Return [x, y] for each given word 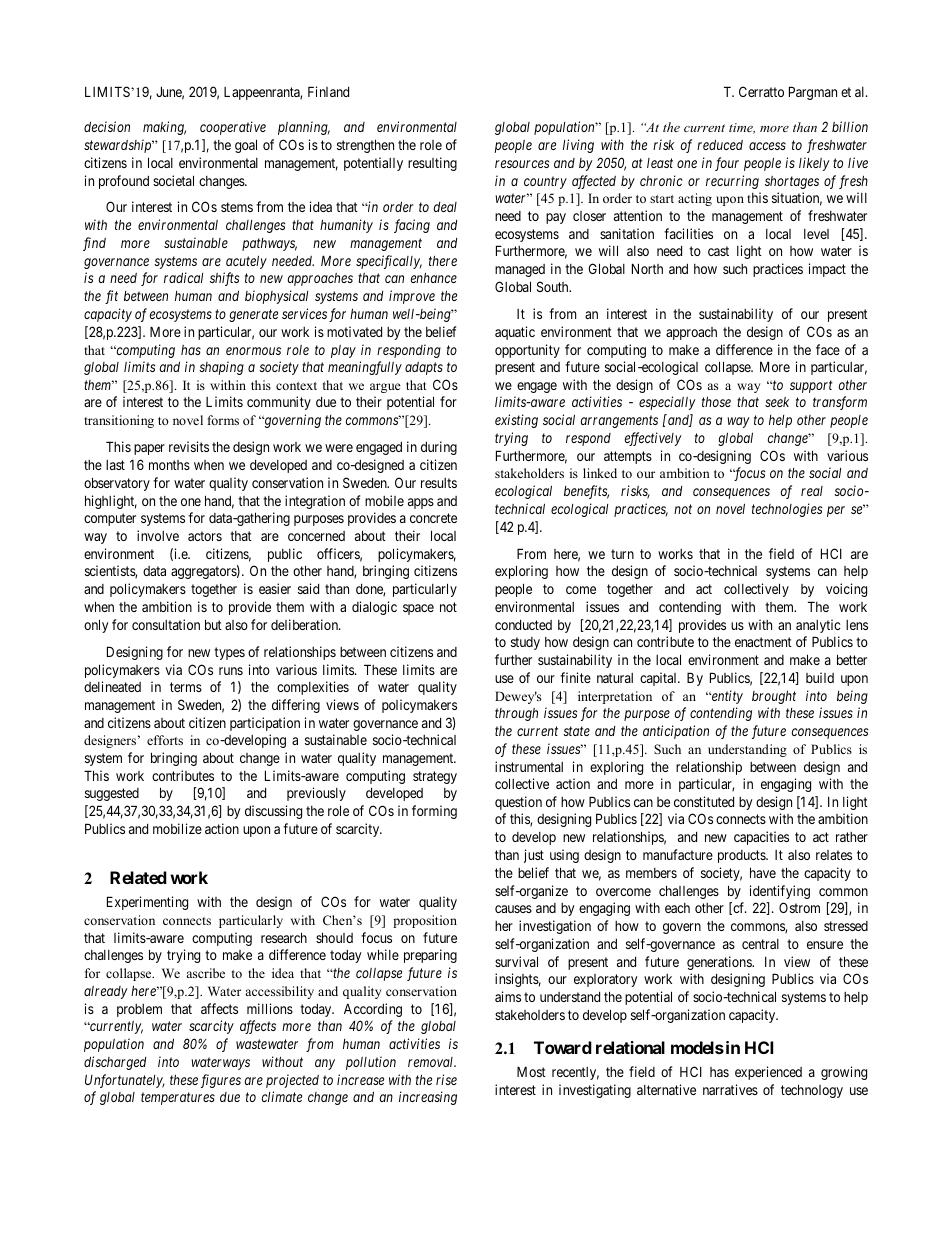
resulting [432, 164]
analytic [818, 626]
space [418, 609]
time [742, 128]
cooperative [233, 128]
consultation [166, 624]
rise [446, 1079]
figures [221, 1081]
